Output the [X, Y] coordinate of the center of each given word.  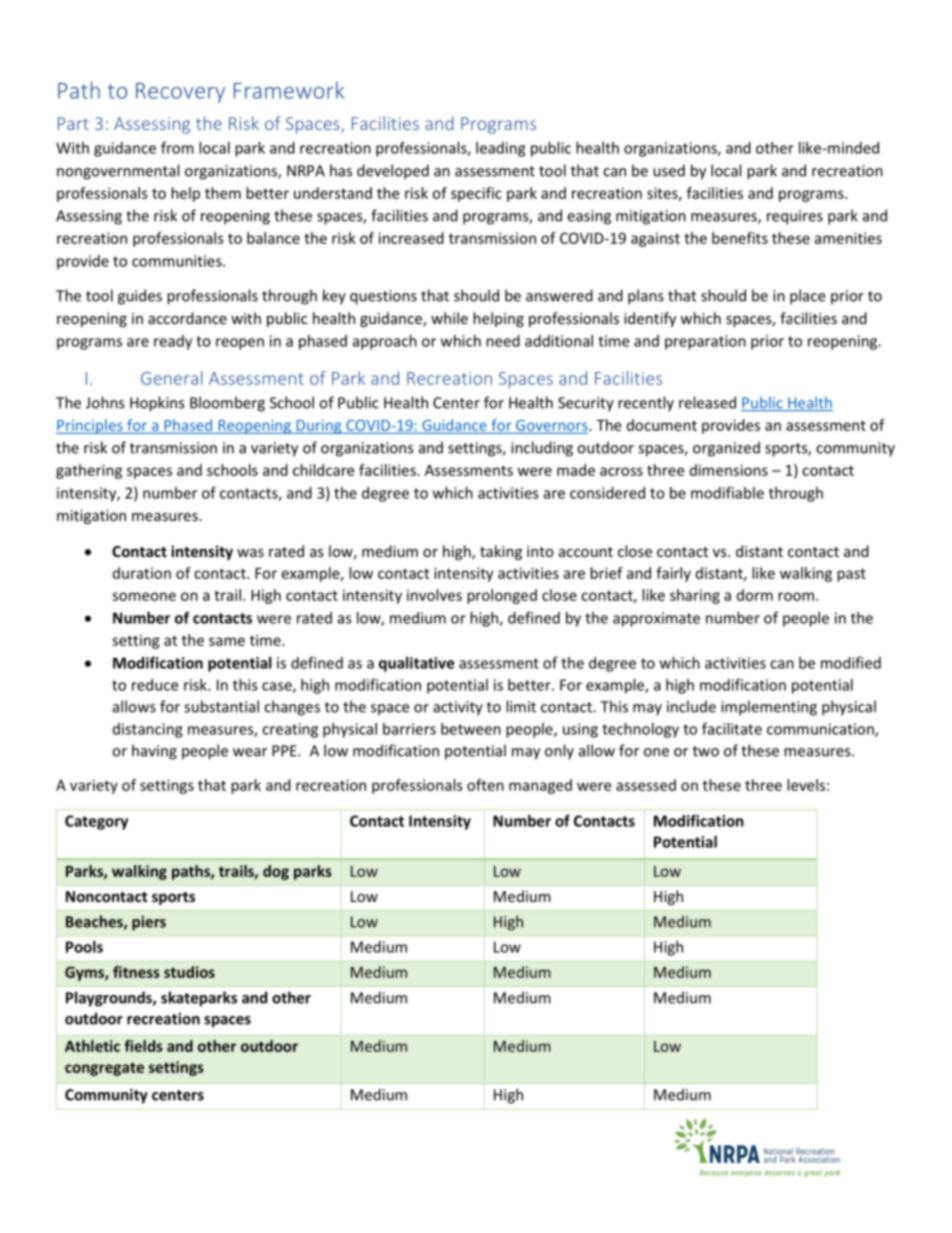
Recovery [180, 93]
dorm [755, 595]
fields [143, 1046]
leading [500, 149]
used [669, 170]
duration [142, 573]
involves [434, 595]
